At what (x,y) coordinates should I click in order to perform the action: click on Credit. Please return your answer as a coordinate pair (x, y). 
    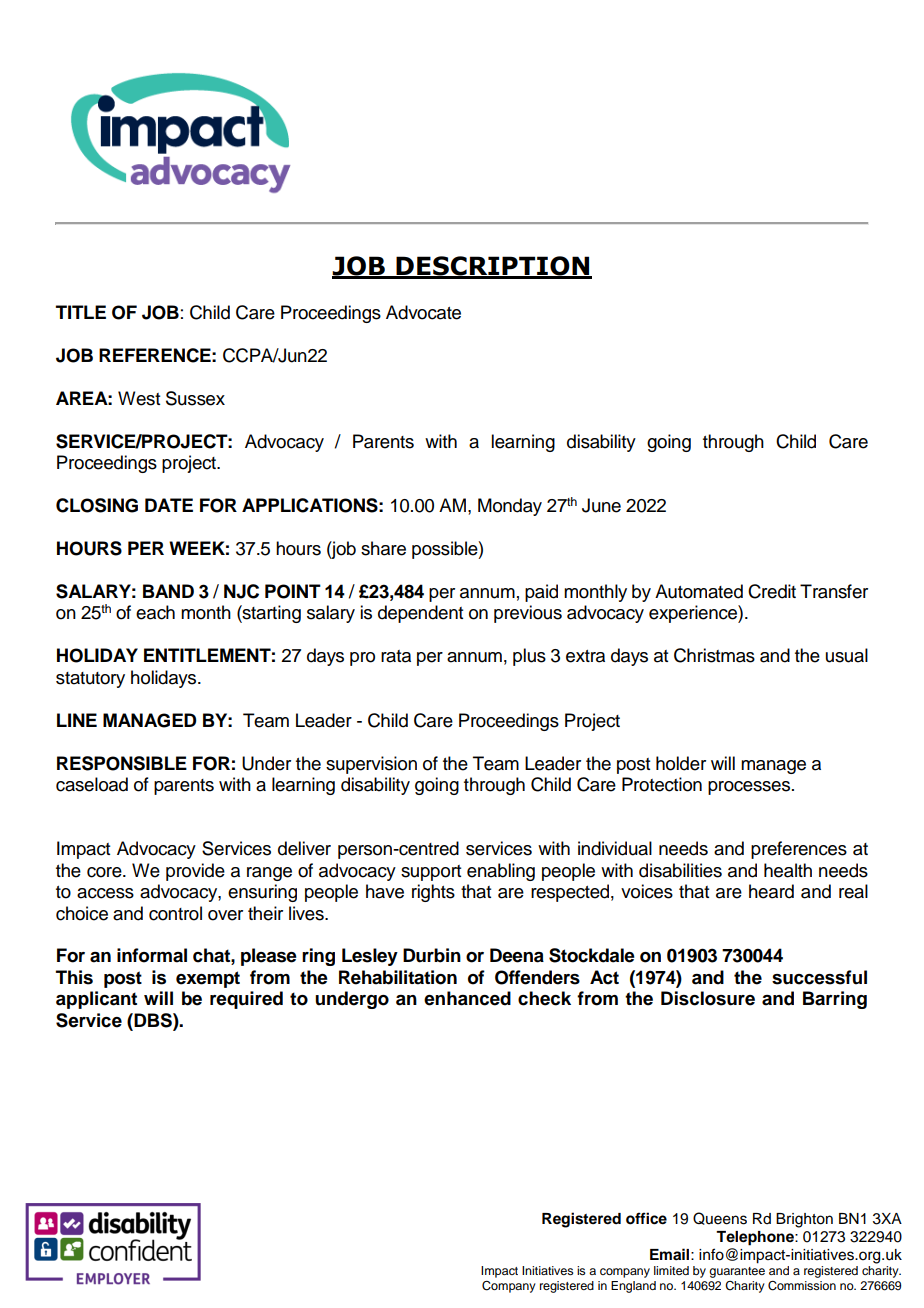
    Looking at the image, I should click on (772, 591).
